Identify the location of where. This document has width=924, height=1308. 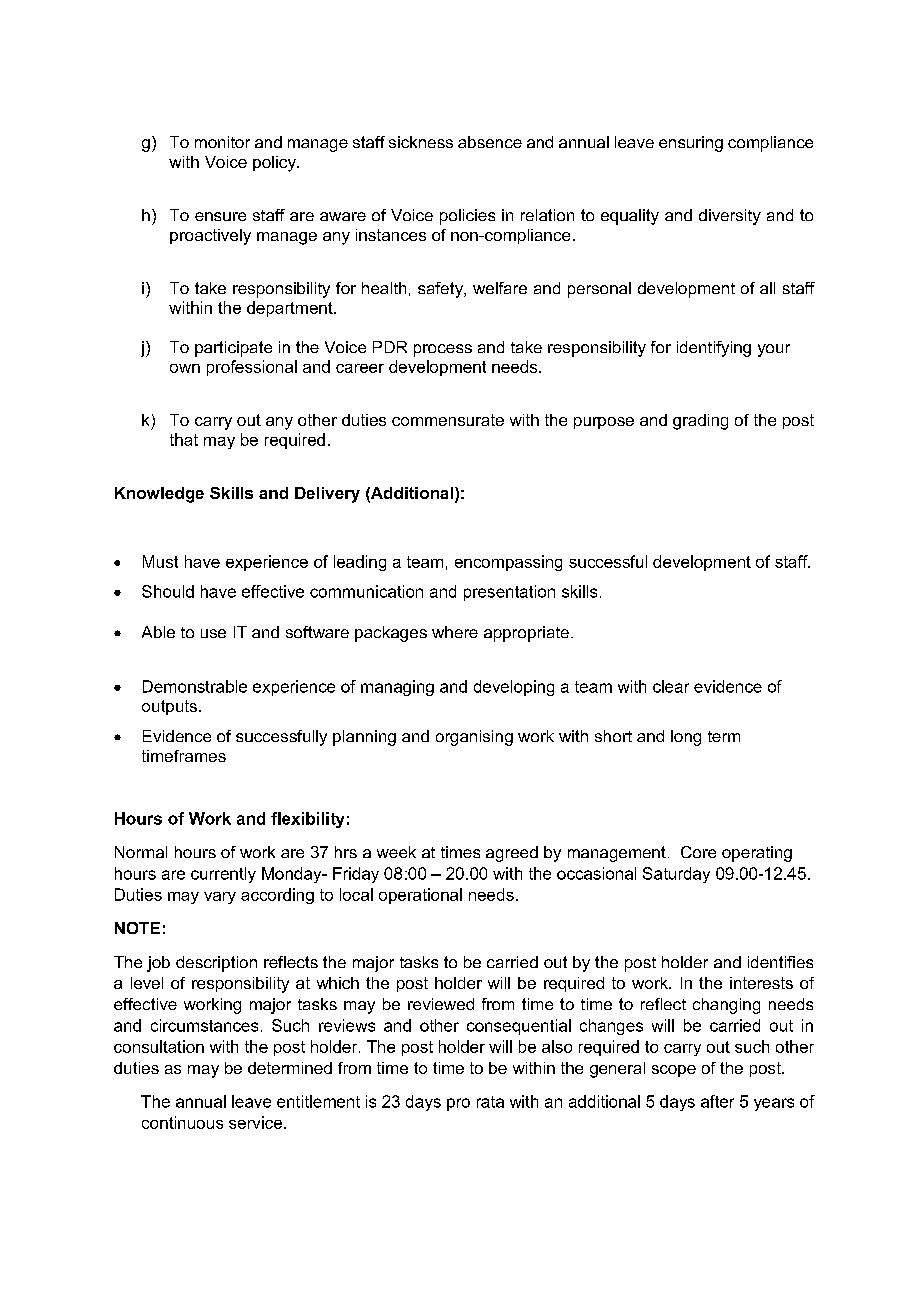
(455, 632).
